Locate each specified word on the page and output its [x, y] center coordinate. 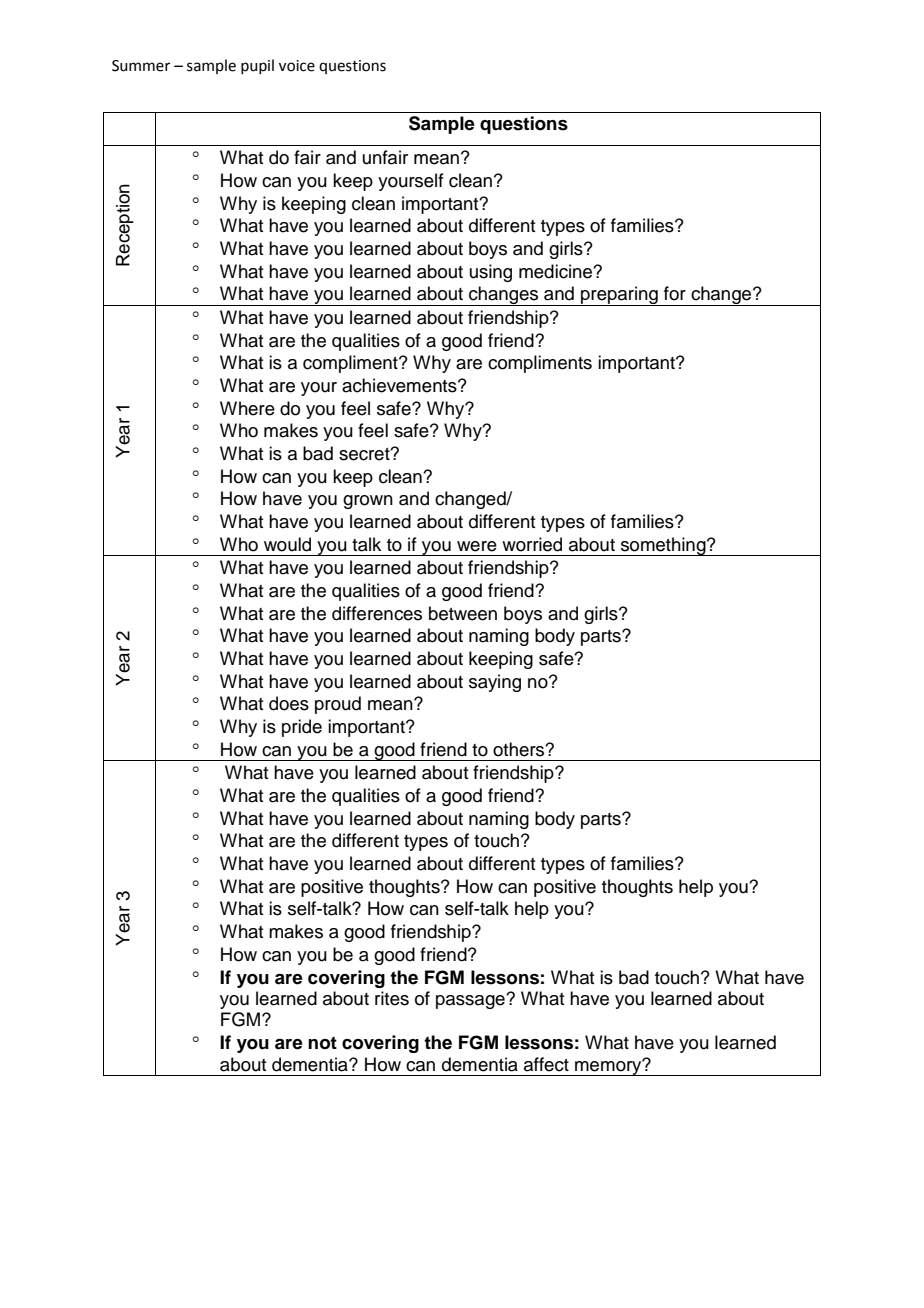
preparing [619, 296]
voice [297, 66]
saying [495, 683]
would [287, 544]
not [322, 1043]
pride [302, 728]
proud [338, 705]
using [491, 273]
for [675, 293]
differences [377, 613]
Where [247, 408]
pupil [257, 66]
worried [532, 544]
